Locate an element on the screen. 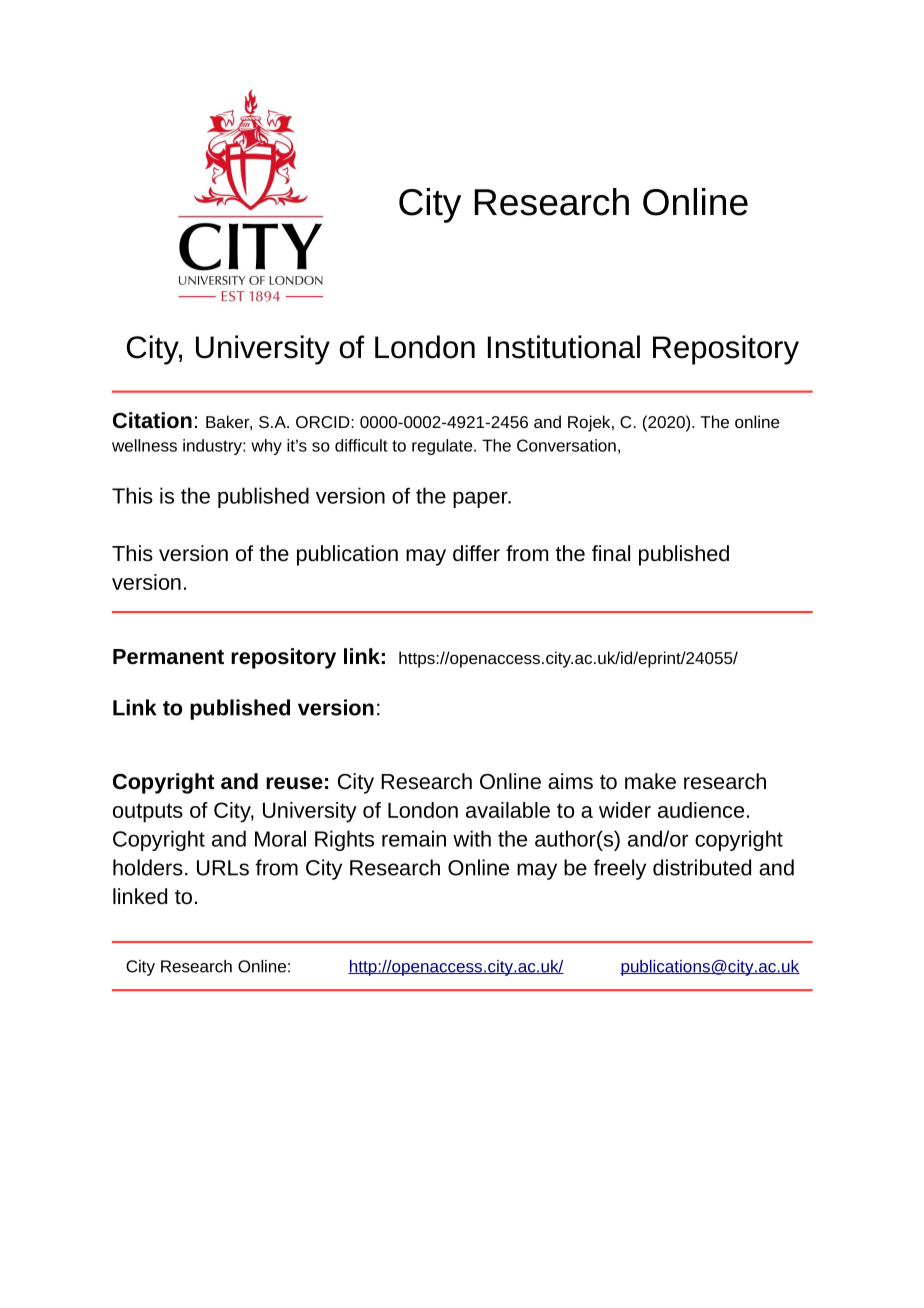 The width and height of the screenshot is (924, 1308). freely is located at coordinates (620, 869).
